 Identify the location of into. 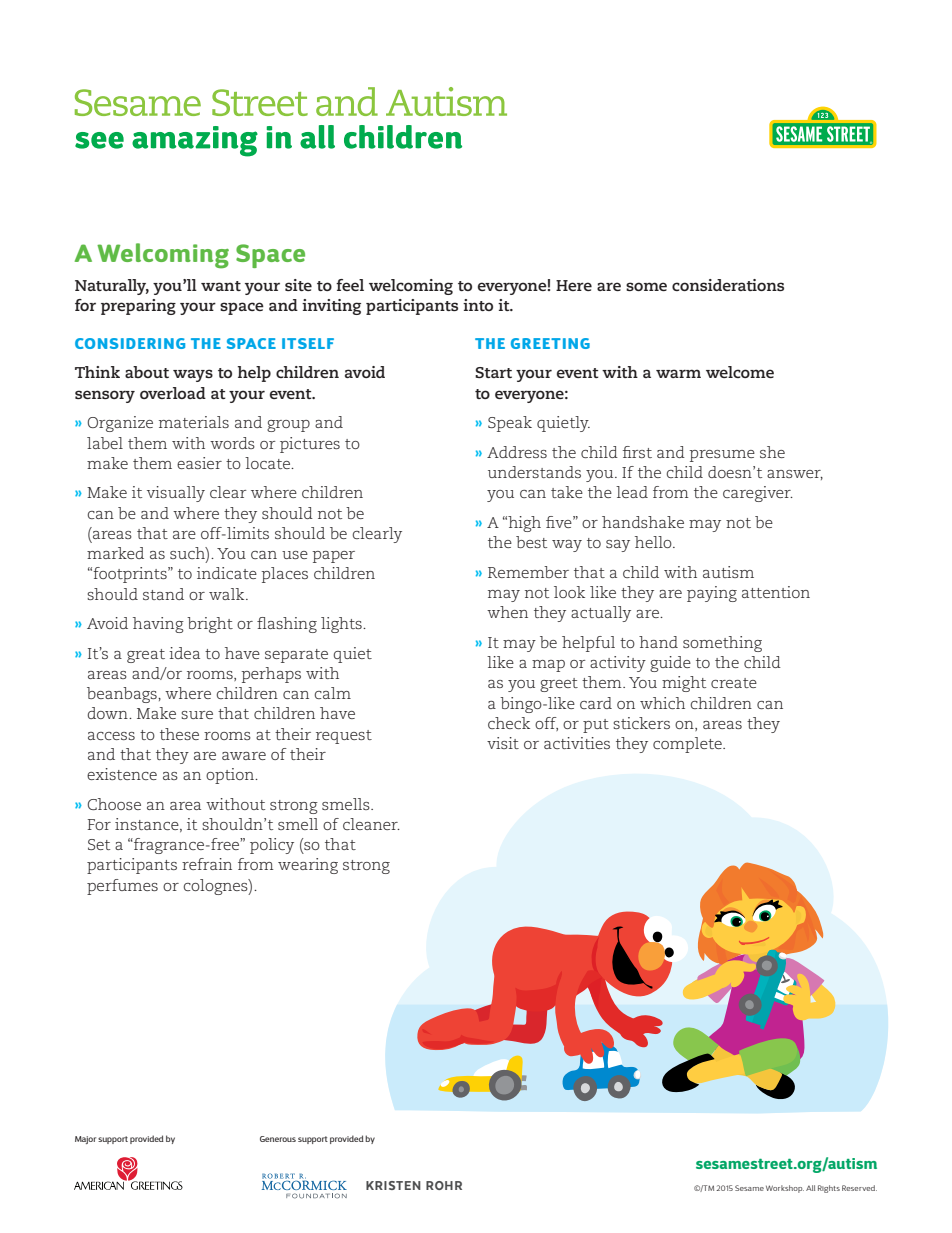
(478, 305).
